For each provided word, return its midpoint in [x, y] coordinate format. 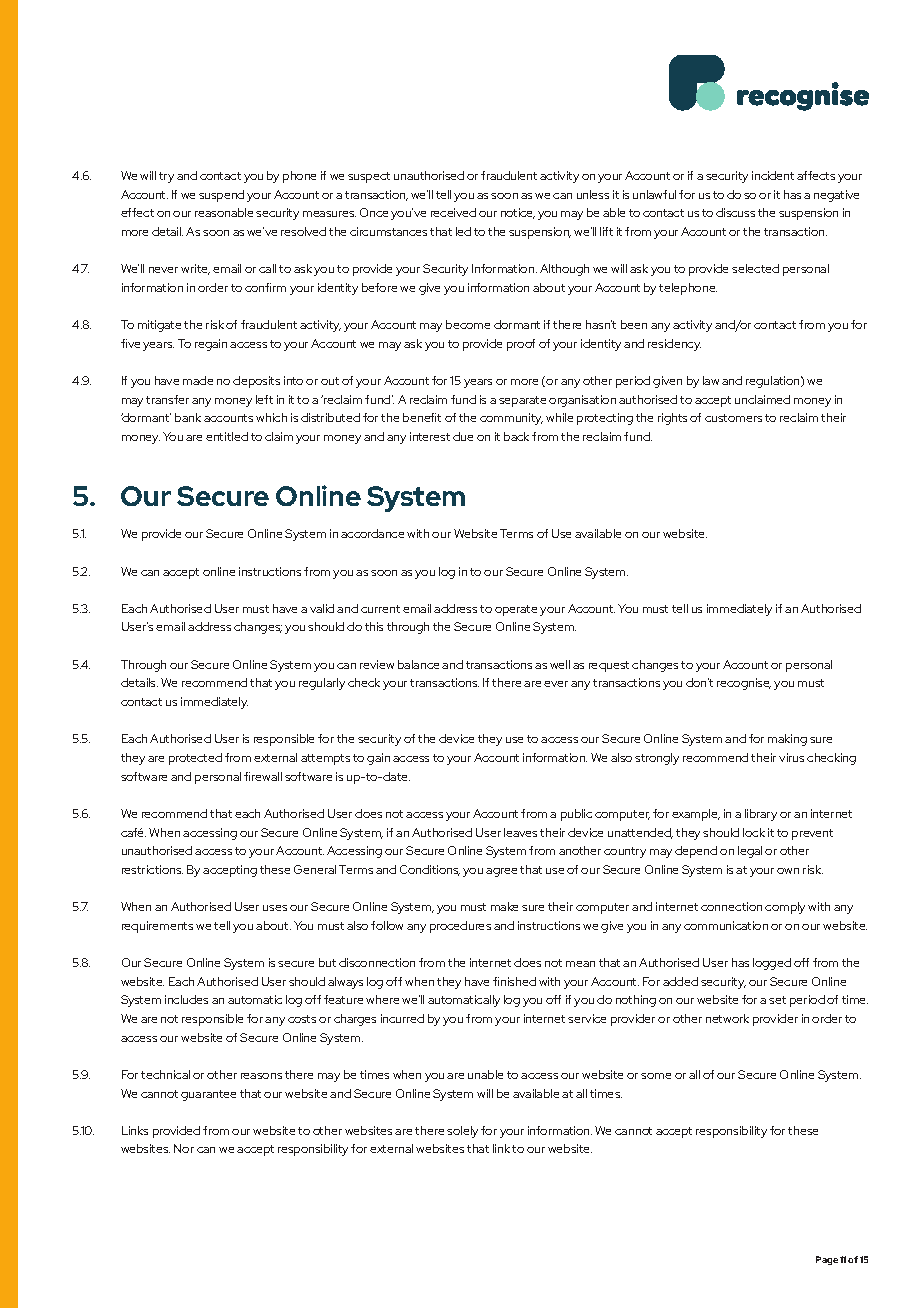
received [453, 212]
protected [195, 759]
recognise [744, 684]
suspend [221, 196]
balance [418, 664]
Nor [184, 1148]
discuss [735, 212]
